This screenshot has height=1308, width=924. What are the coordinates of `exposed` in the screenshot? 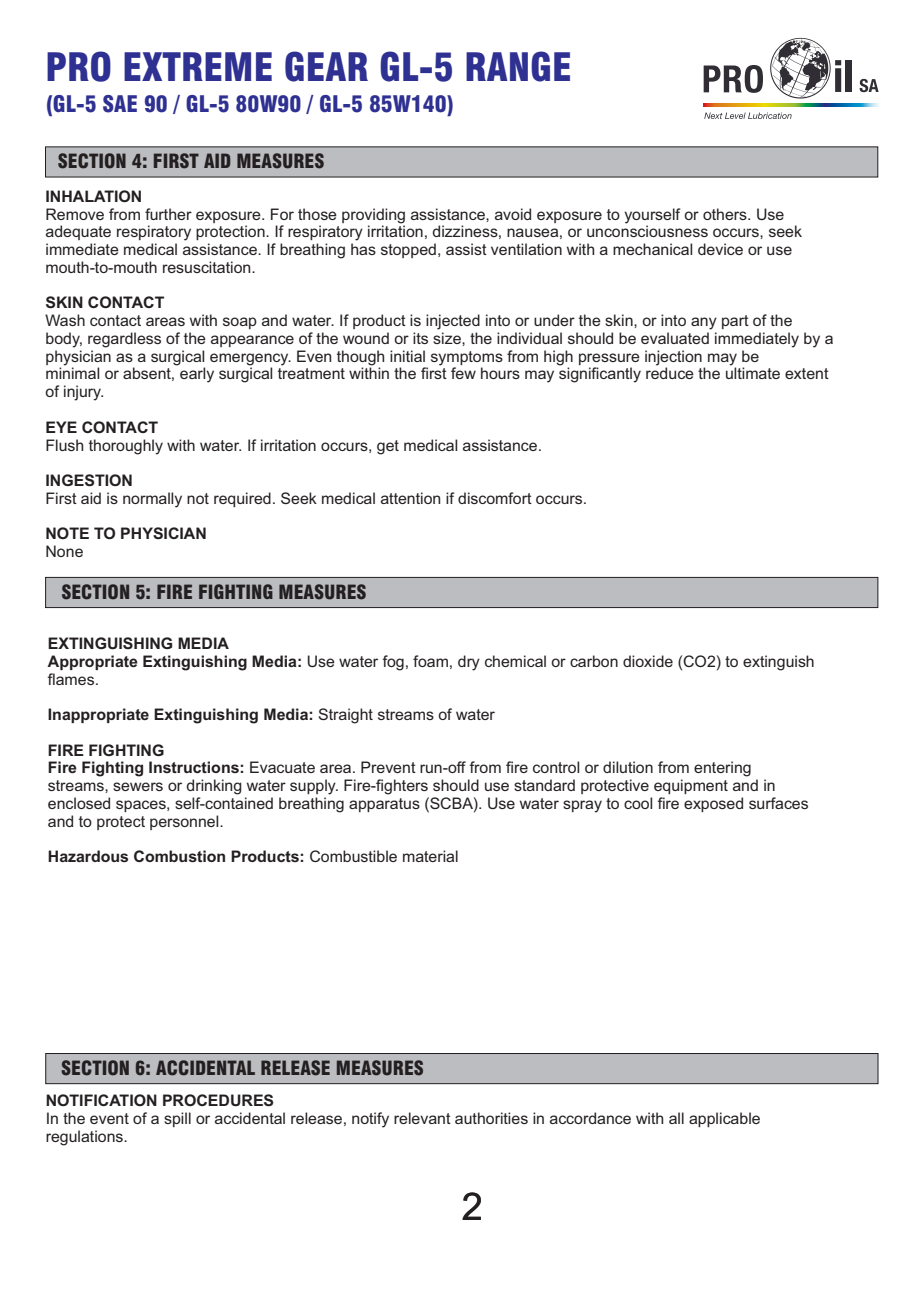 It's located at (713, 804).
